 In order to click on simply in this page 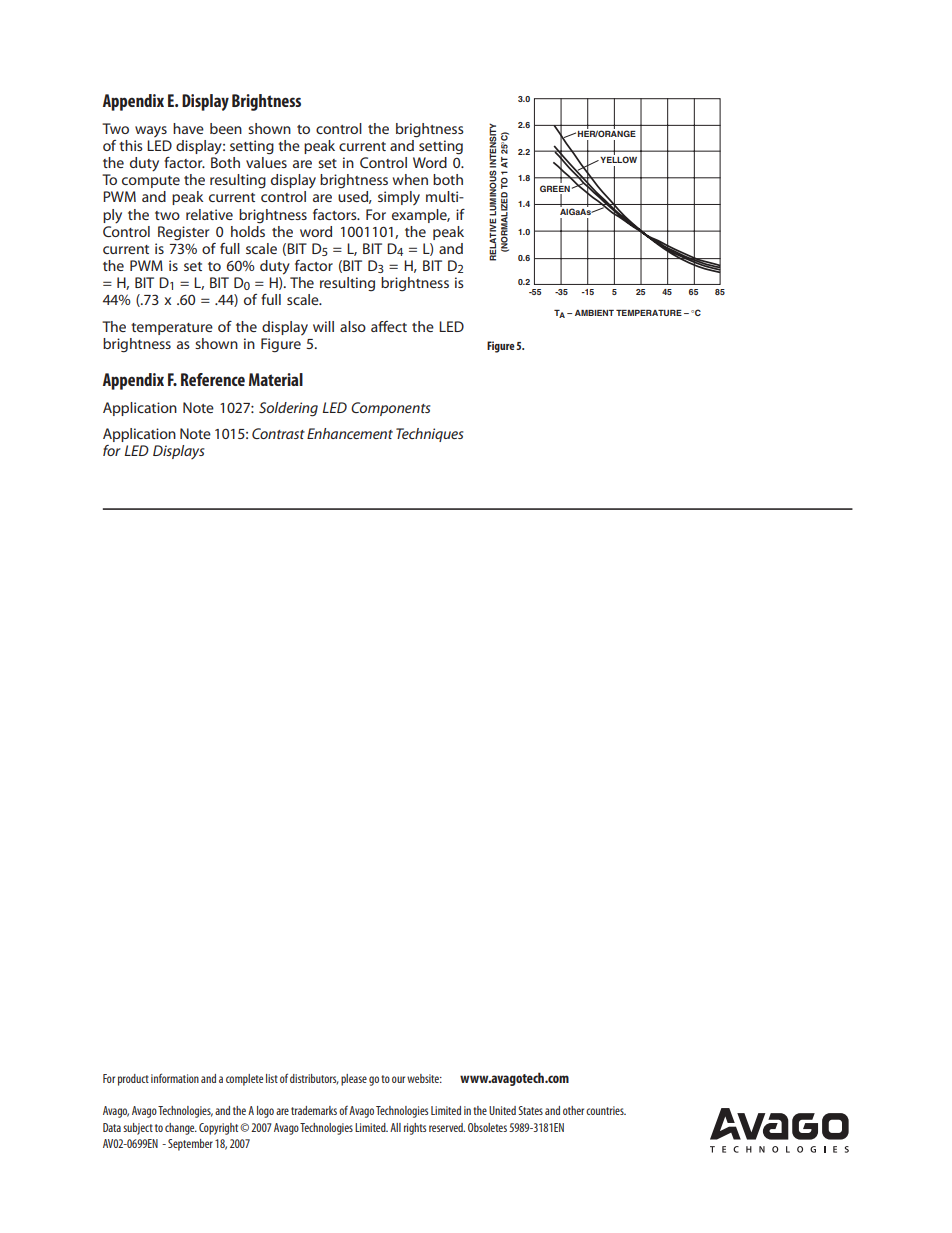, I will do `click(399, 198)`.
